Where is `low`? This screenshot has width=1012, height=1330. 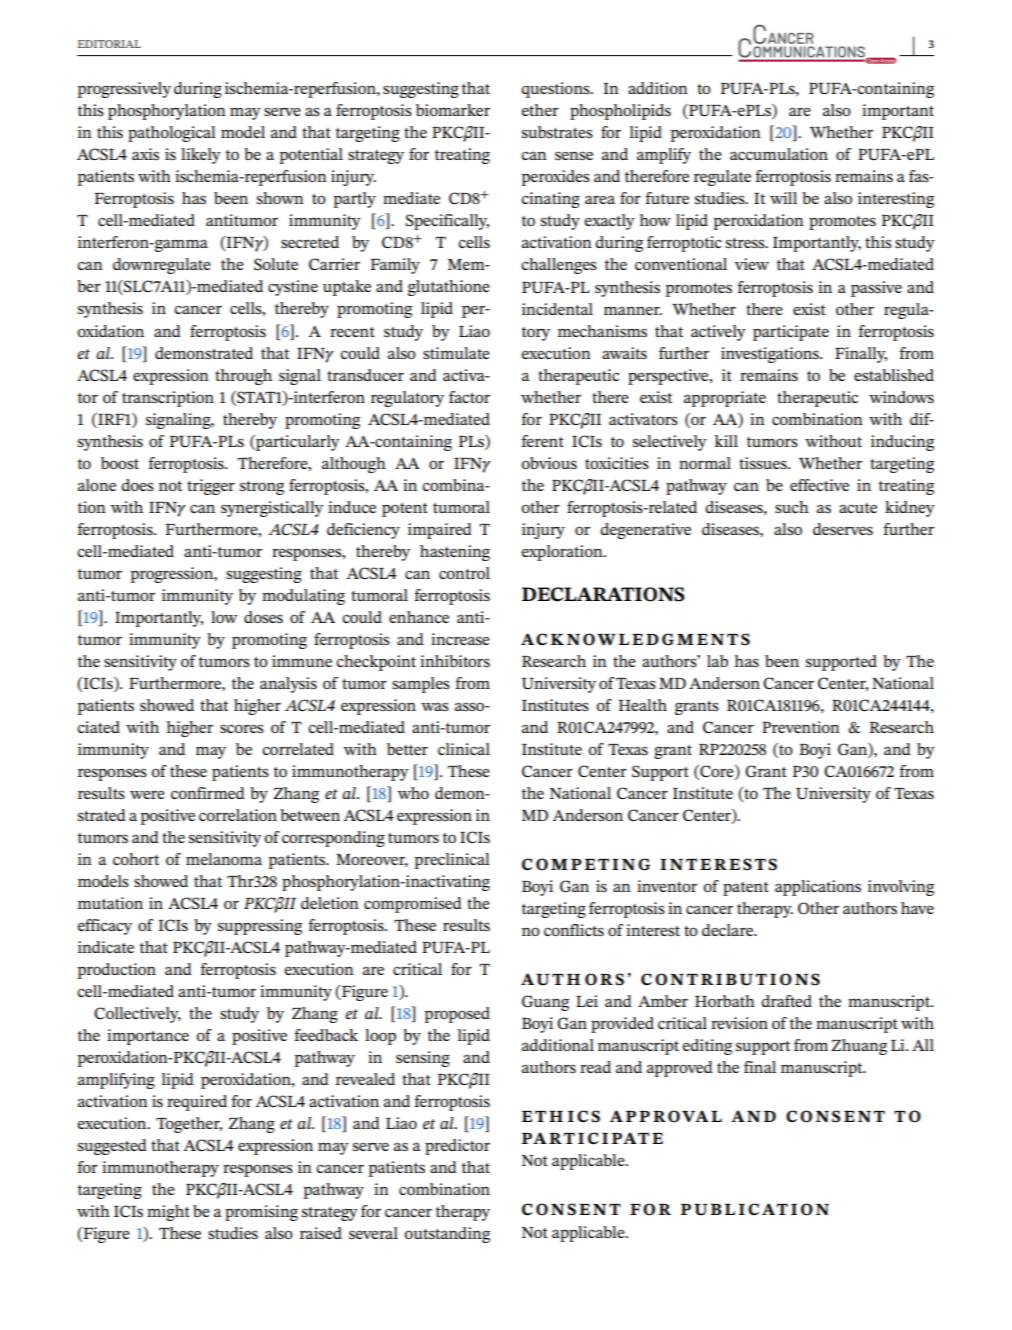
low is located at coordinates (224, 617).
